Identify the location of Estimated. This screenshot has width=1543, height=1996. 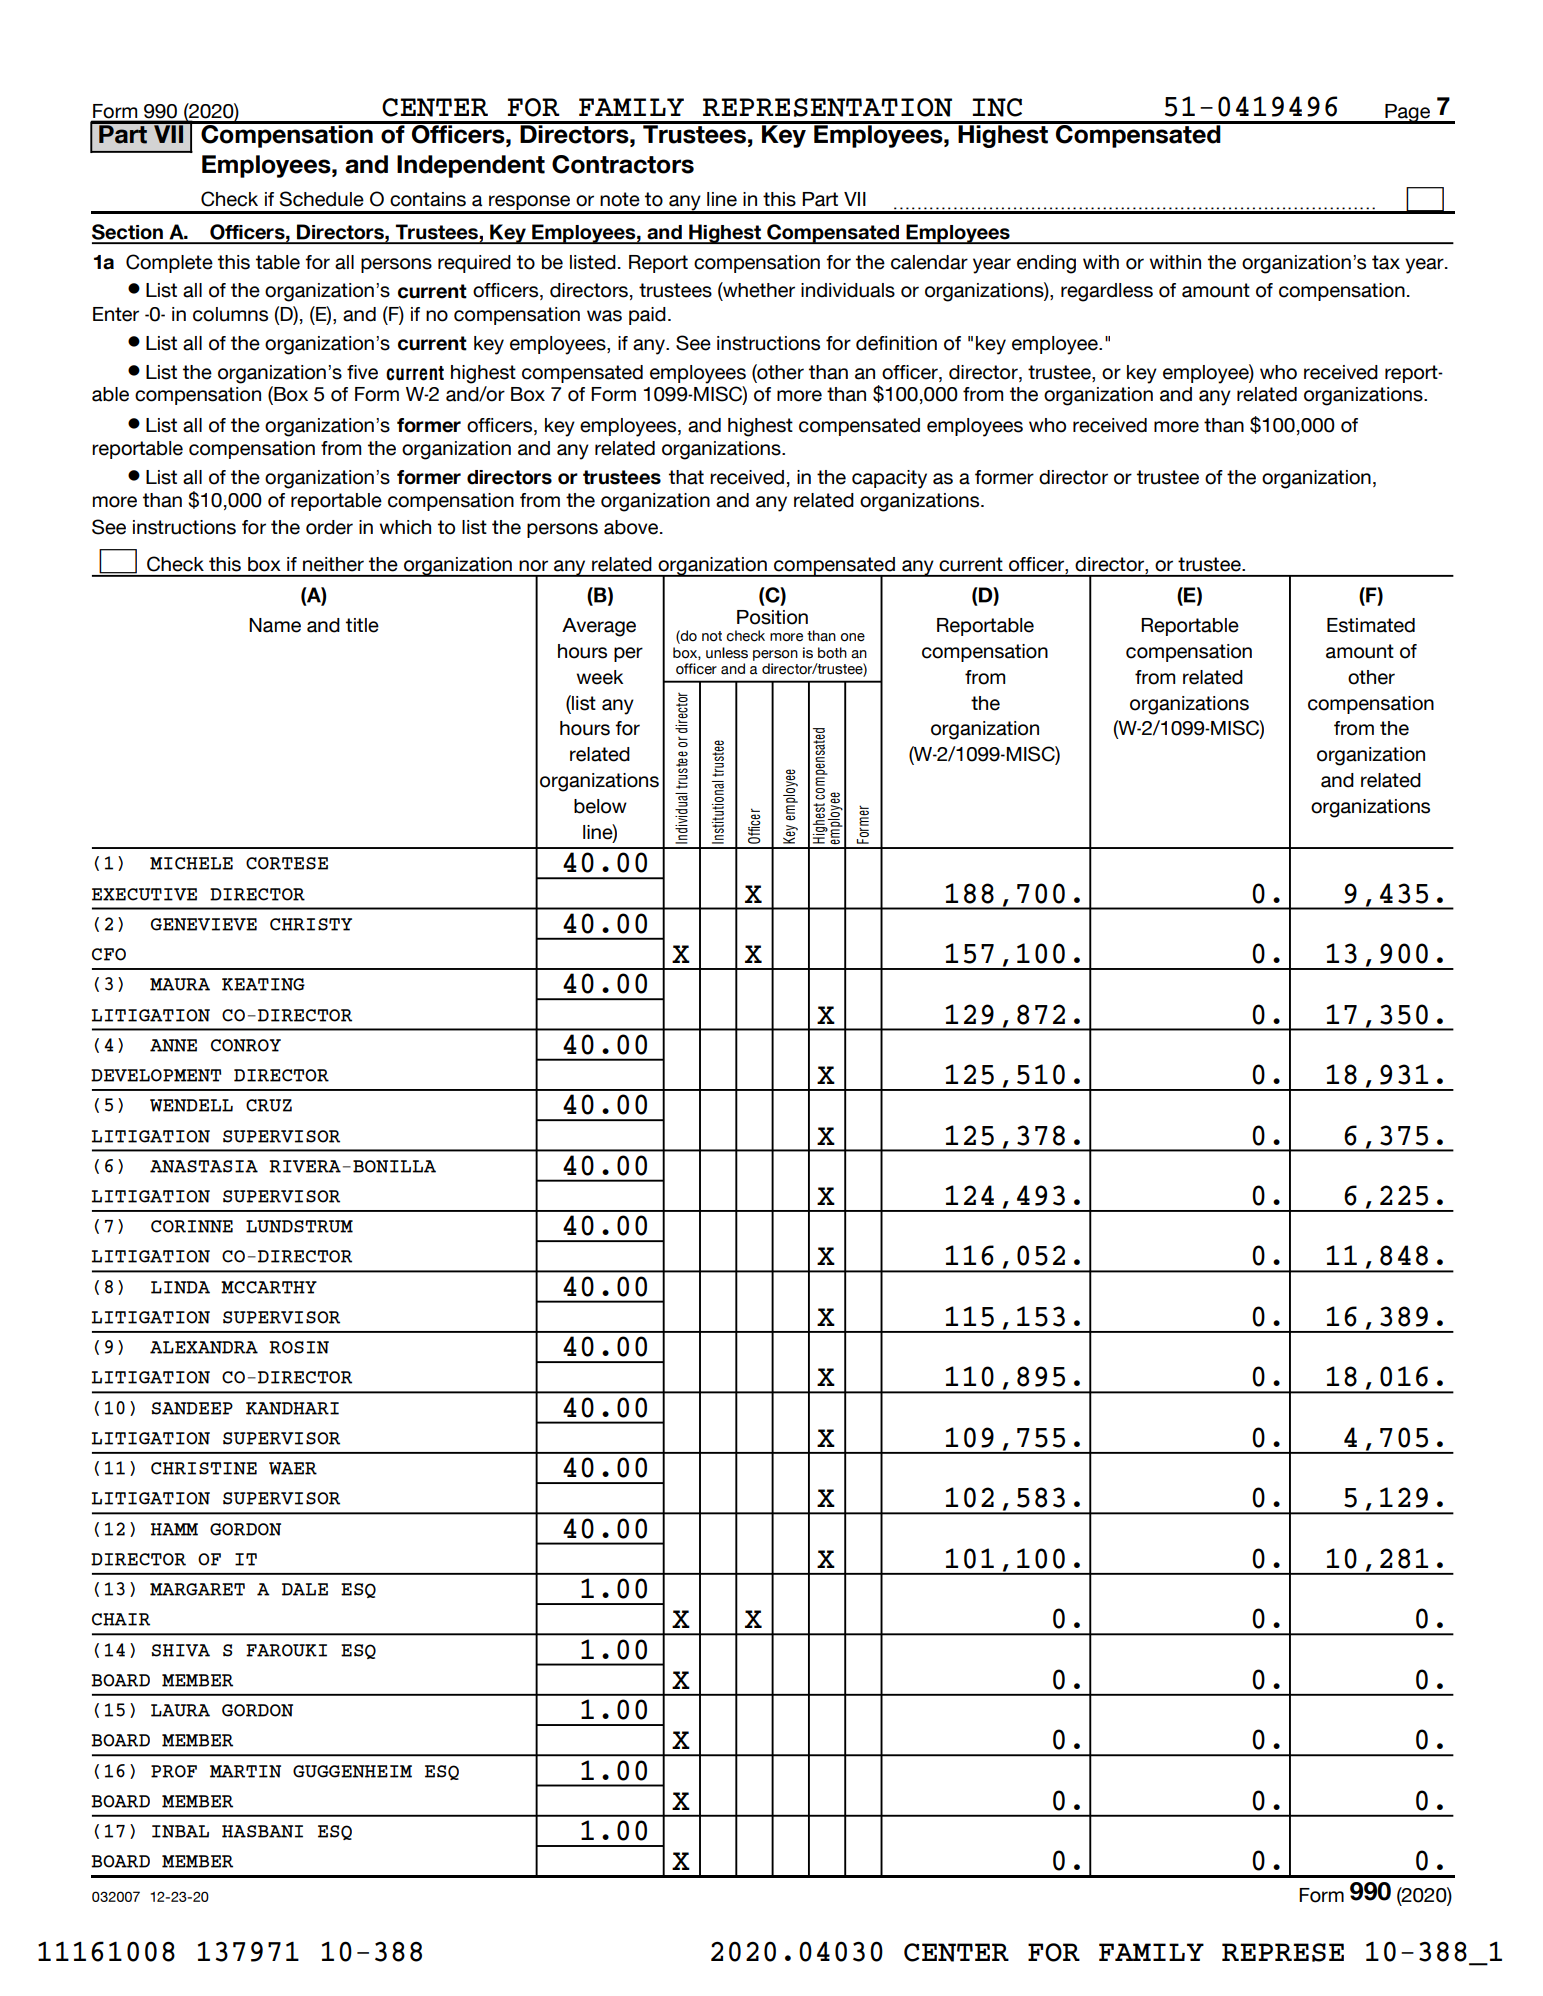
(1371, 625).
